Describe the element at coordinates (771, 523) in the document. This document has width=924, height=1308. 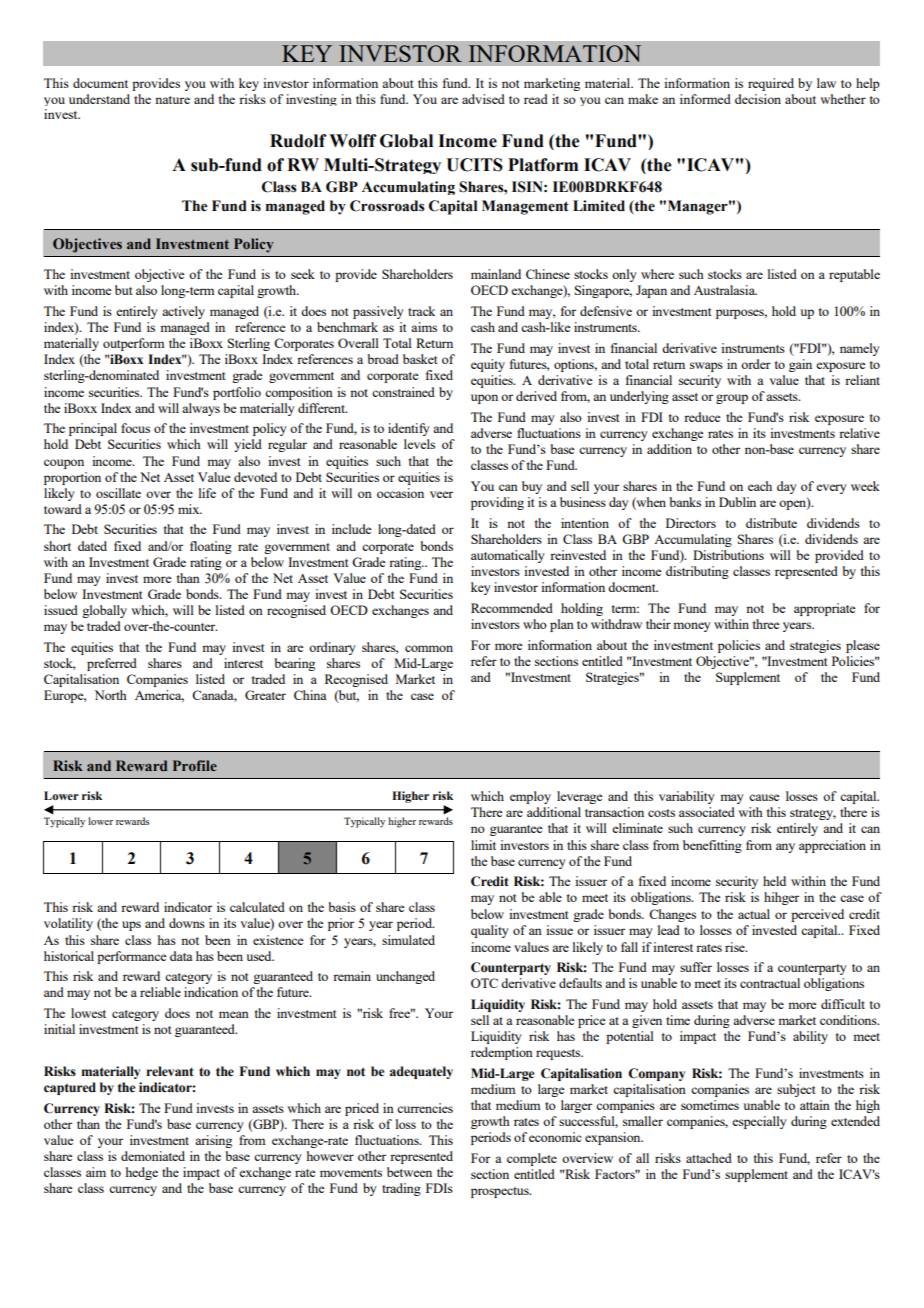
I see `distribute` at that location.
